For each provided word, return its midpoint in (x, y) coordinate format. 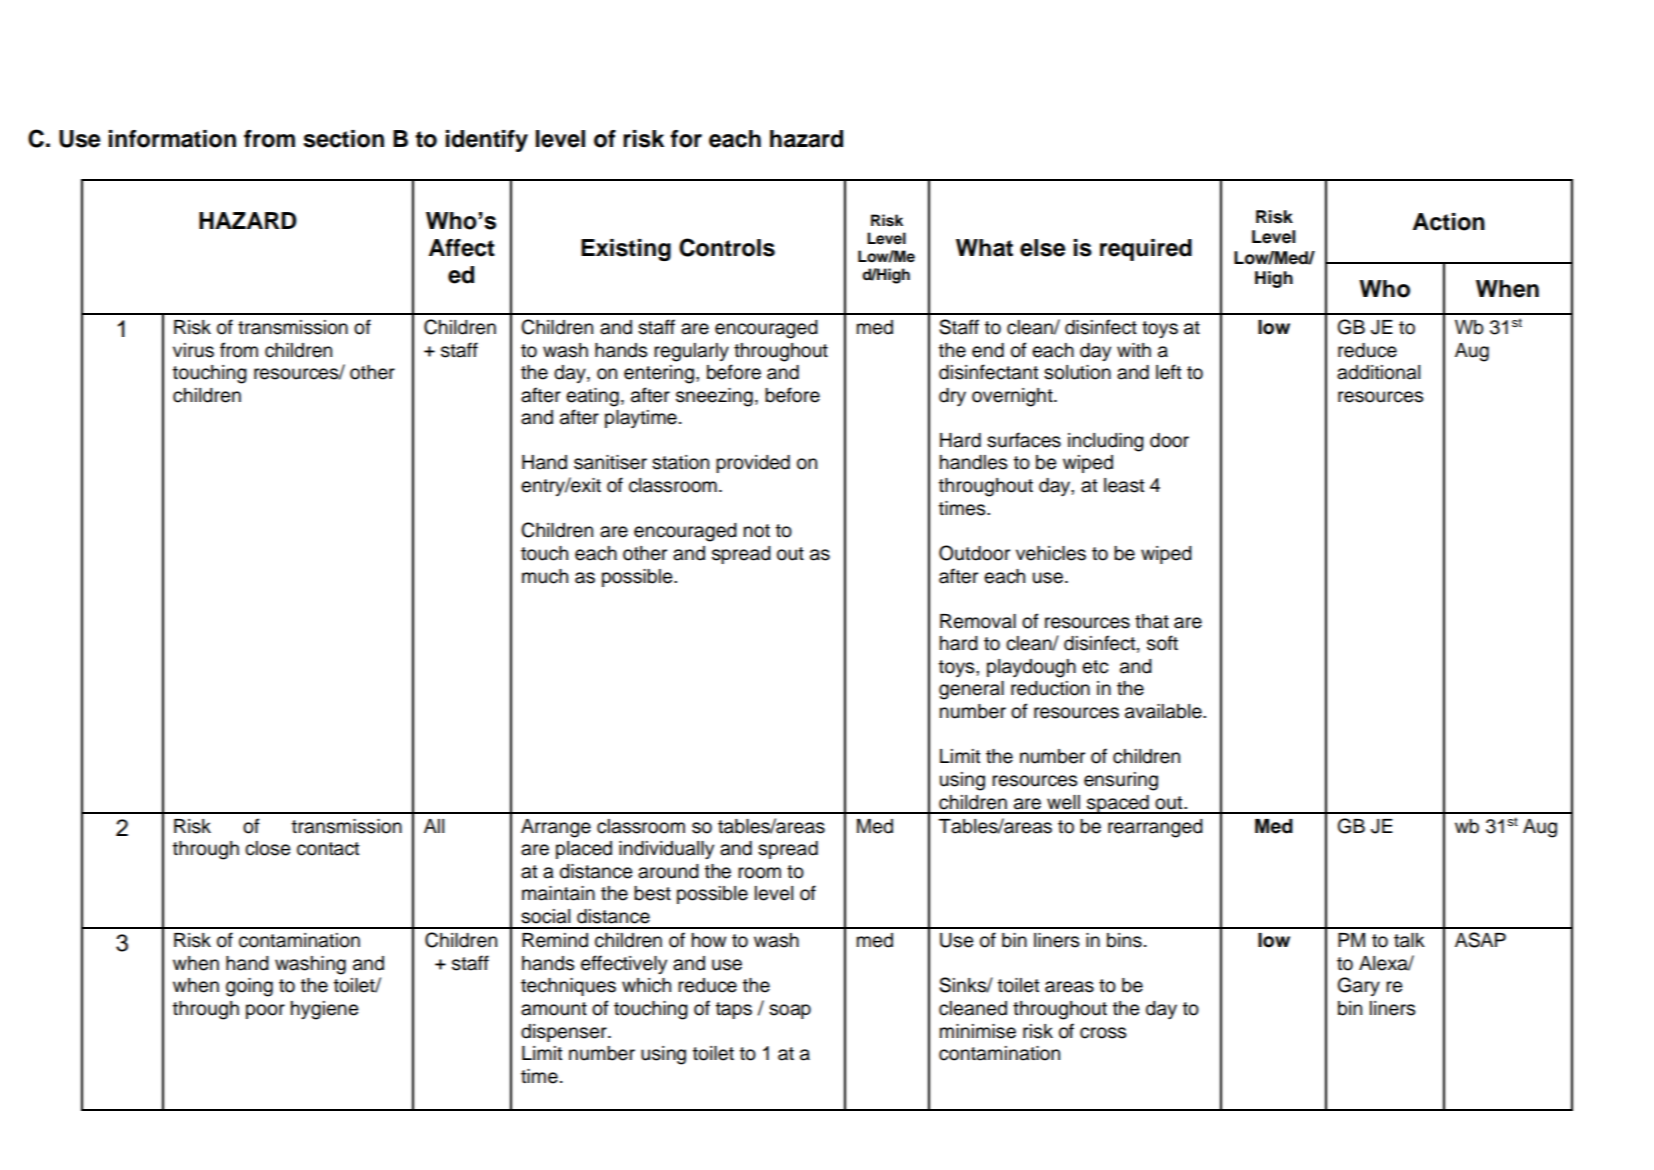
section (344, 139)
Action (1449, 222)
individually (666, 850)
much (545, 576)
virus (193, 350)
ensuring (1121, 781)
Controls (727, 247)
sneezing (714, 397)
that (1152, 621)
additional (1378, 372)
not (757, 531)
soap (790, 1011)
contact (328, 849)
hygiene (324, 1010)
